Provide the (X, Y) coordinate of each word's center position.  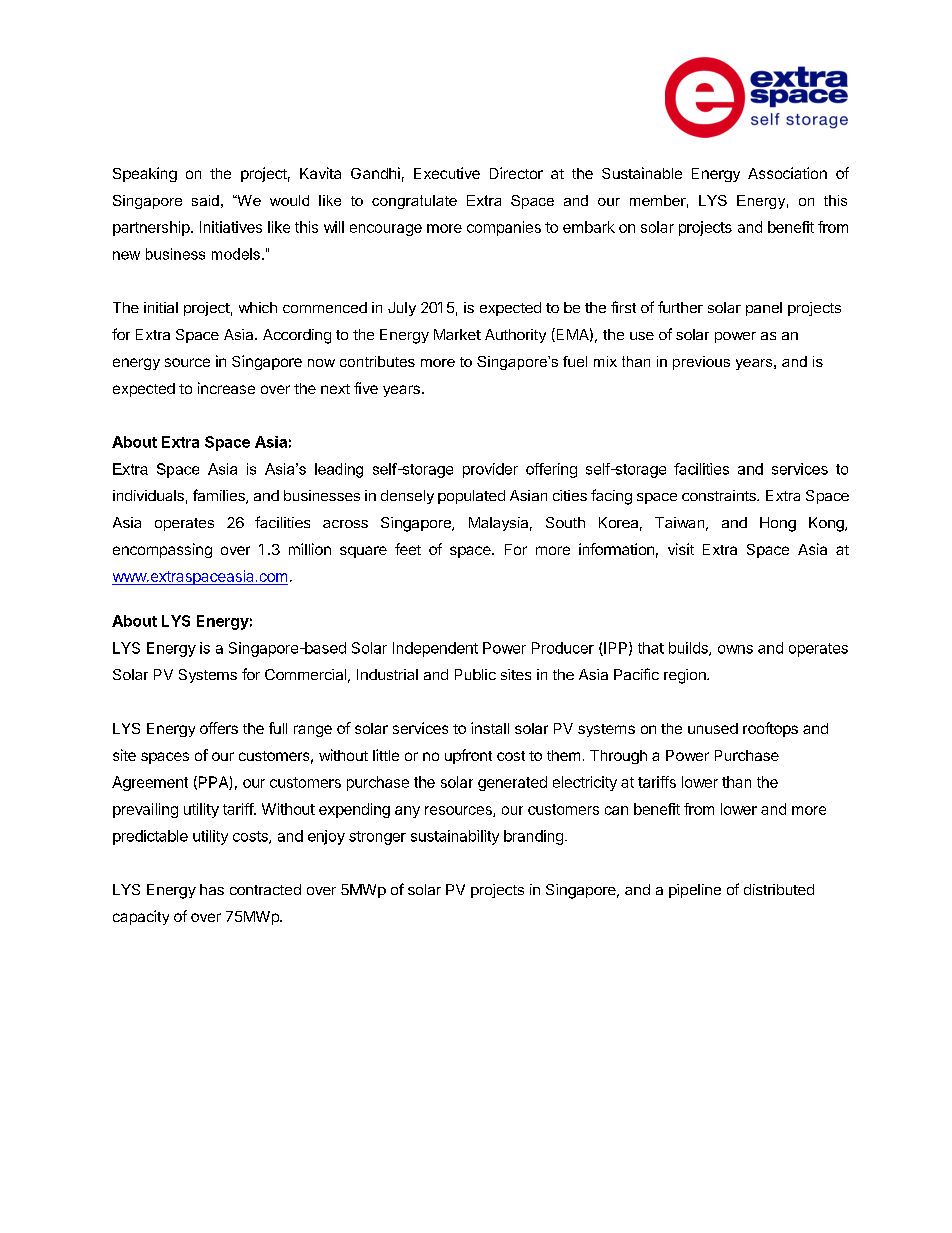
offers (219, 728)
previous (701, 363)
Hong (778, 524)
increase (226, 388)
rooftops (770, 729)
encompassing (162, 550)
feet (408, 549)
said (205, 200)
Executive (447, 173)
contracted (265, 889)
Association (787, 173)
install (490, 728)
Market (457, 334)
